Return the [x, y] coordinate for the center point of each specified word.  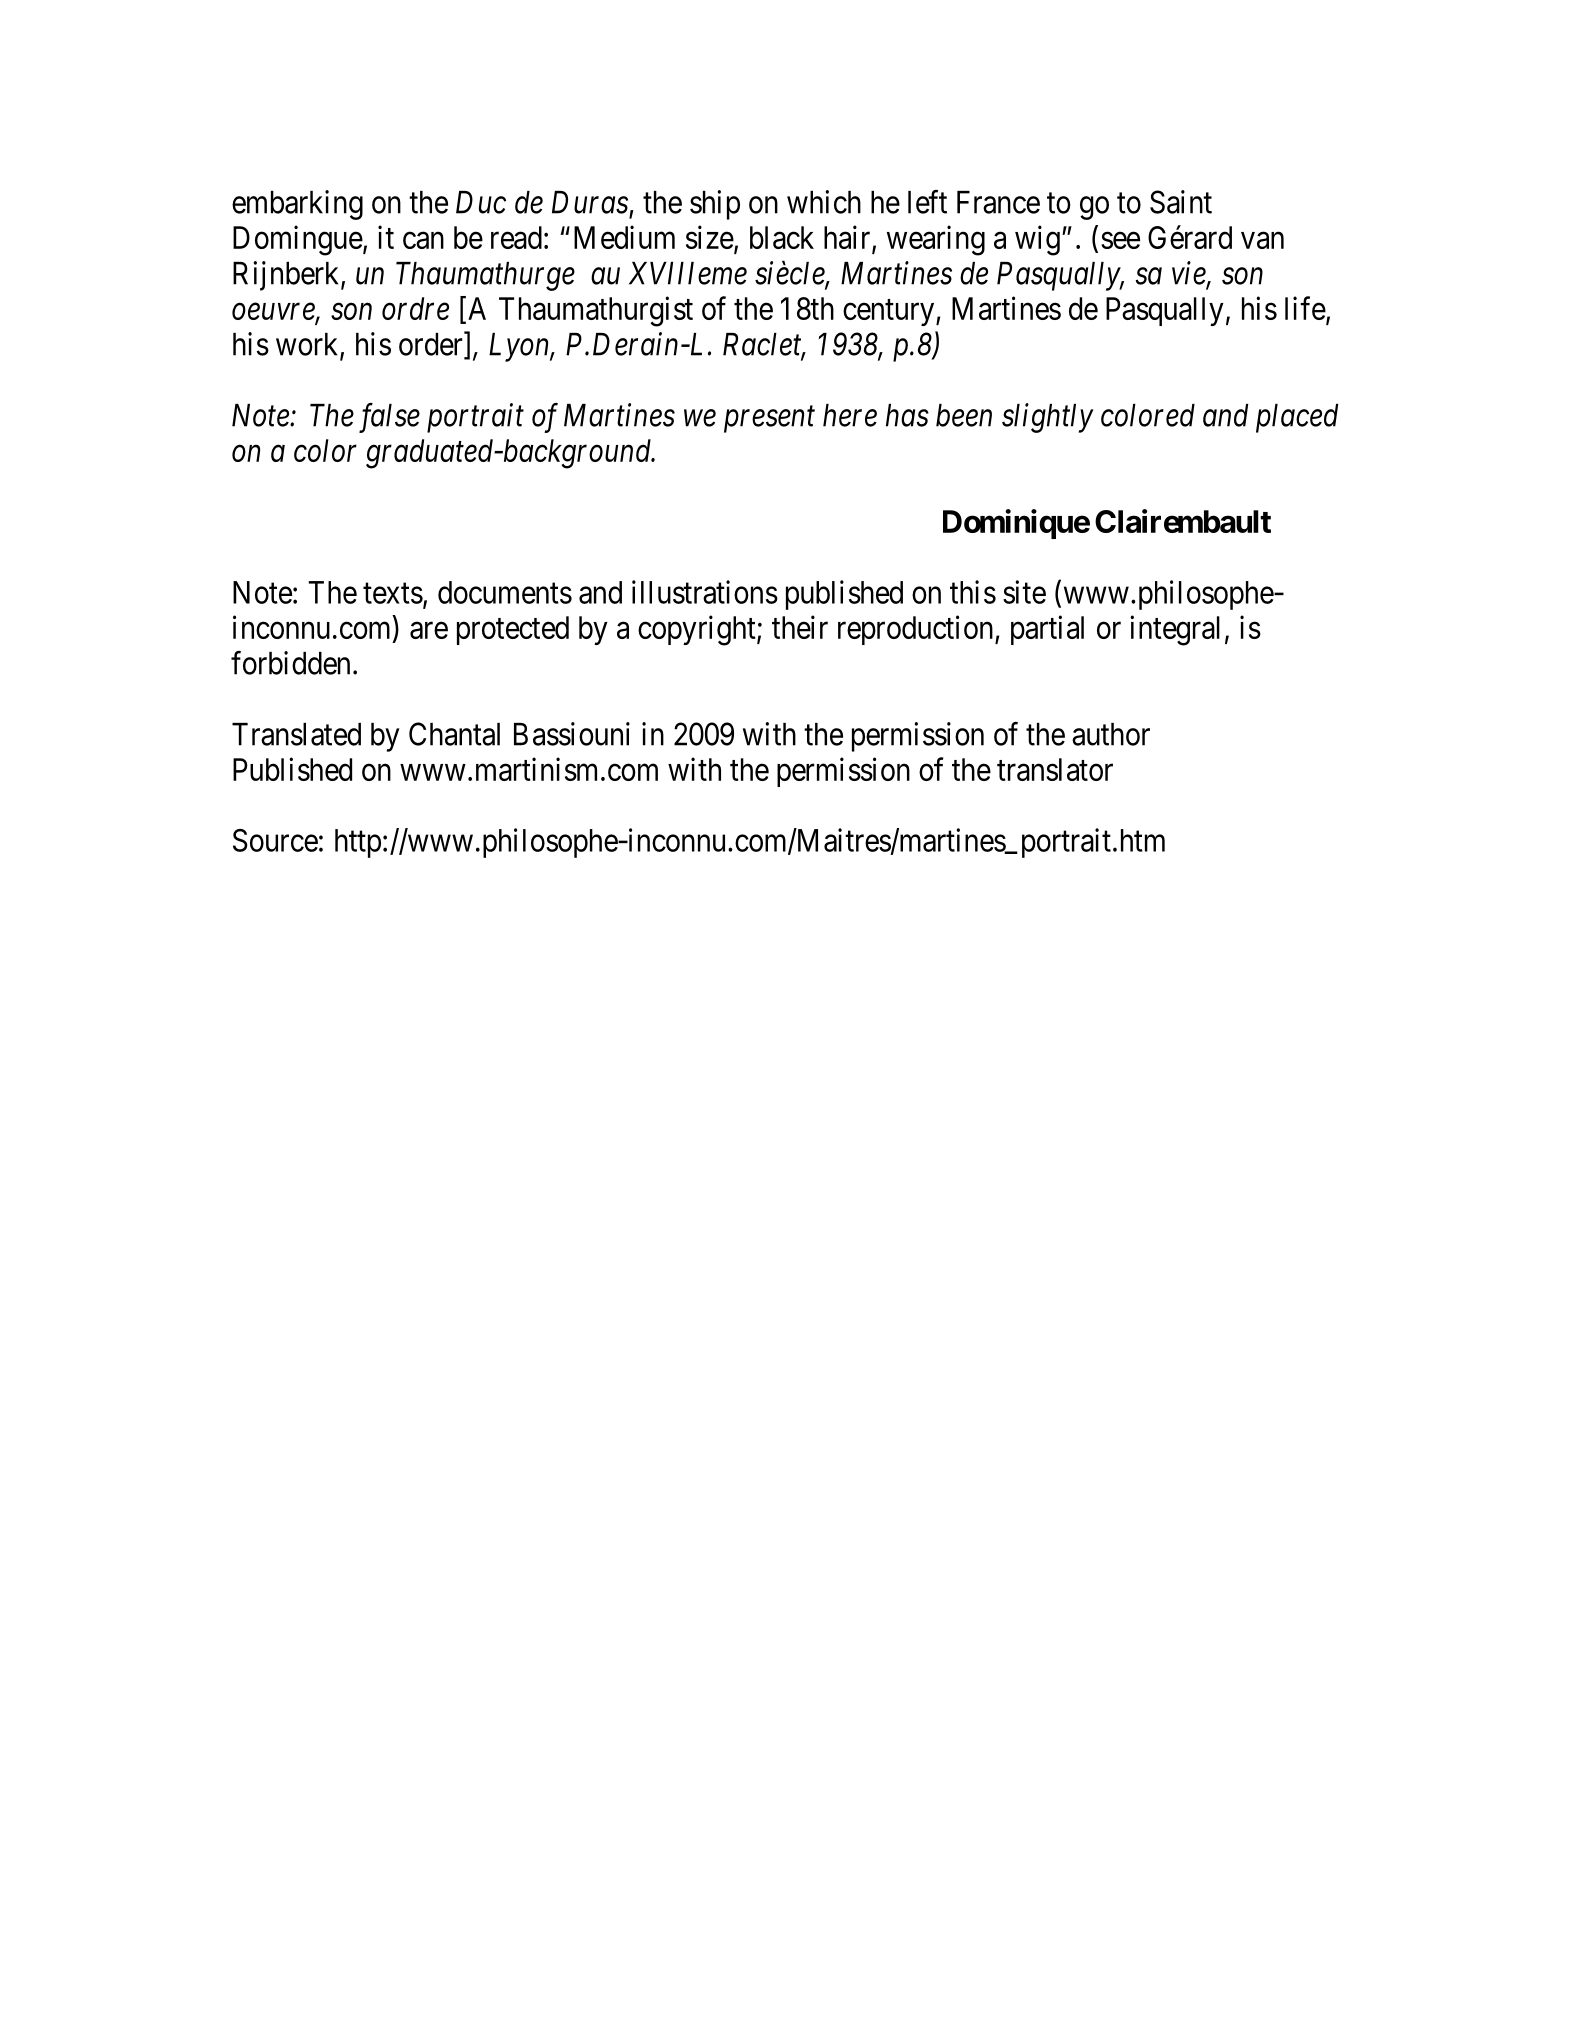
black [782, 237]
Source [275, 840]
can [423, 240]
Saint [1181, 202]
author [1111, 734]
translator [1055, 769]
